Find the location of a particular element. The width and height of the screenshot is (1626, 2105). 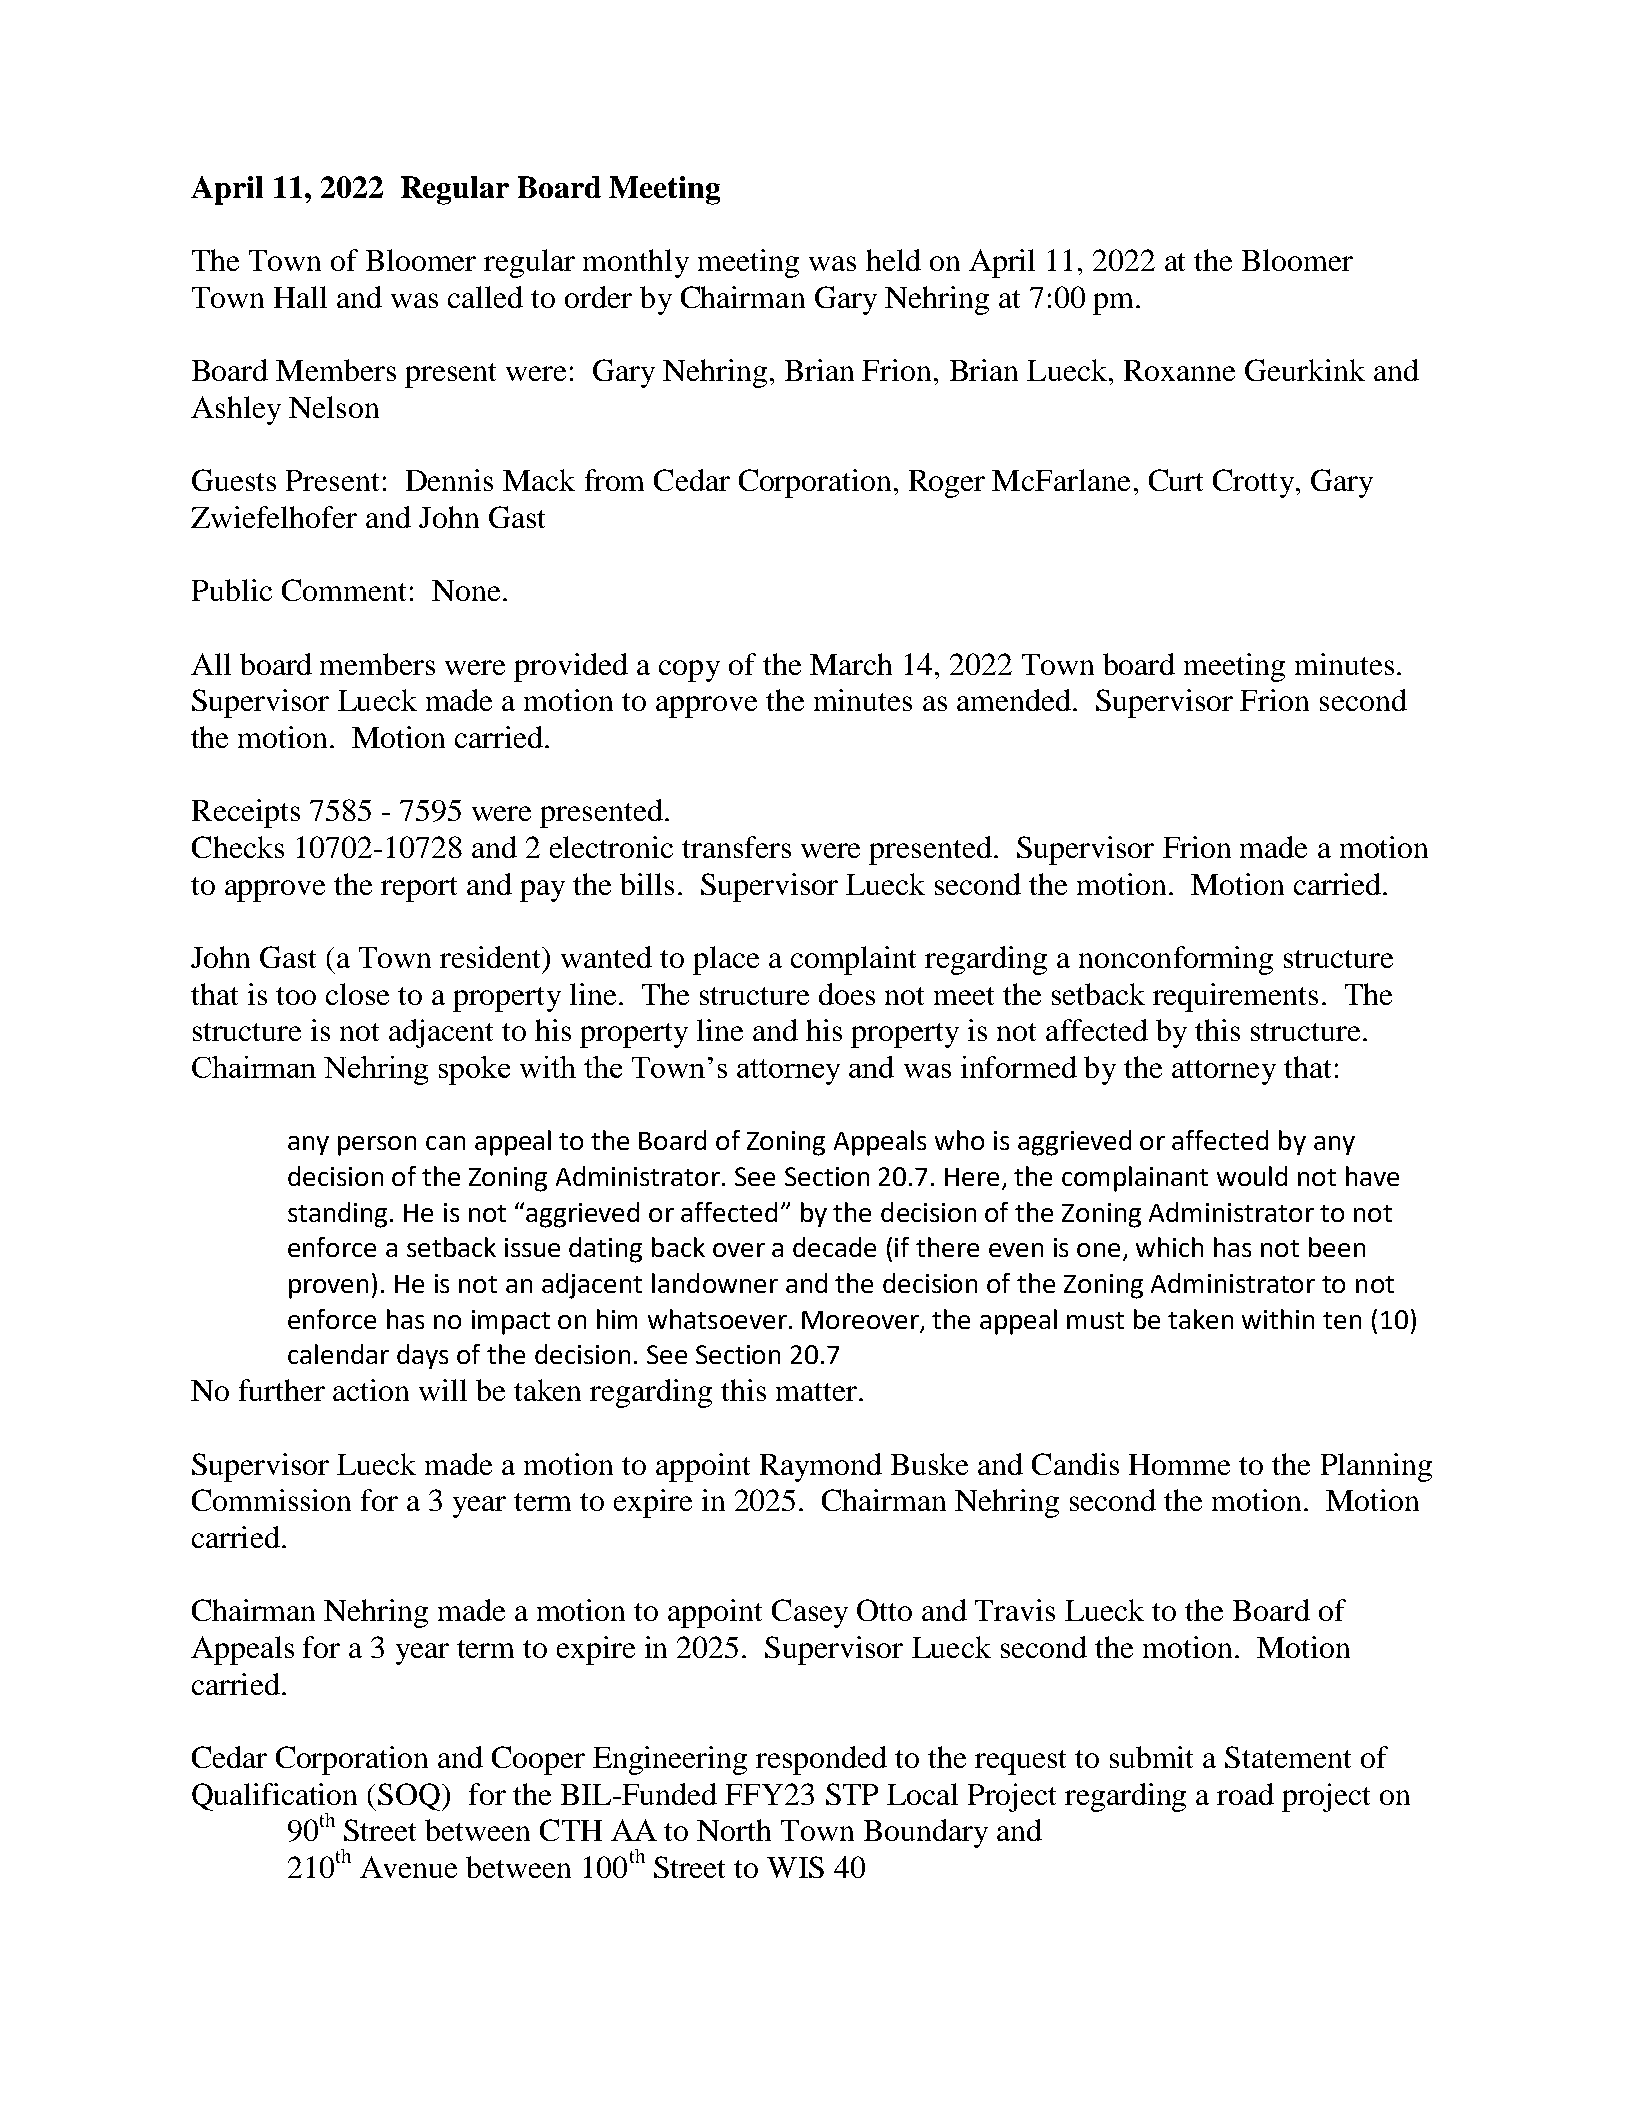

whatsoever is located at coordinates (717, 1319).
